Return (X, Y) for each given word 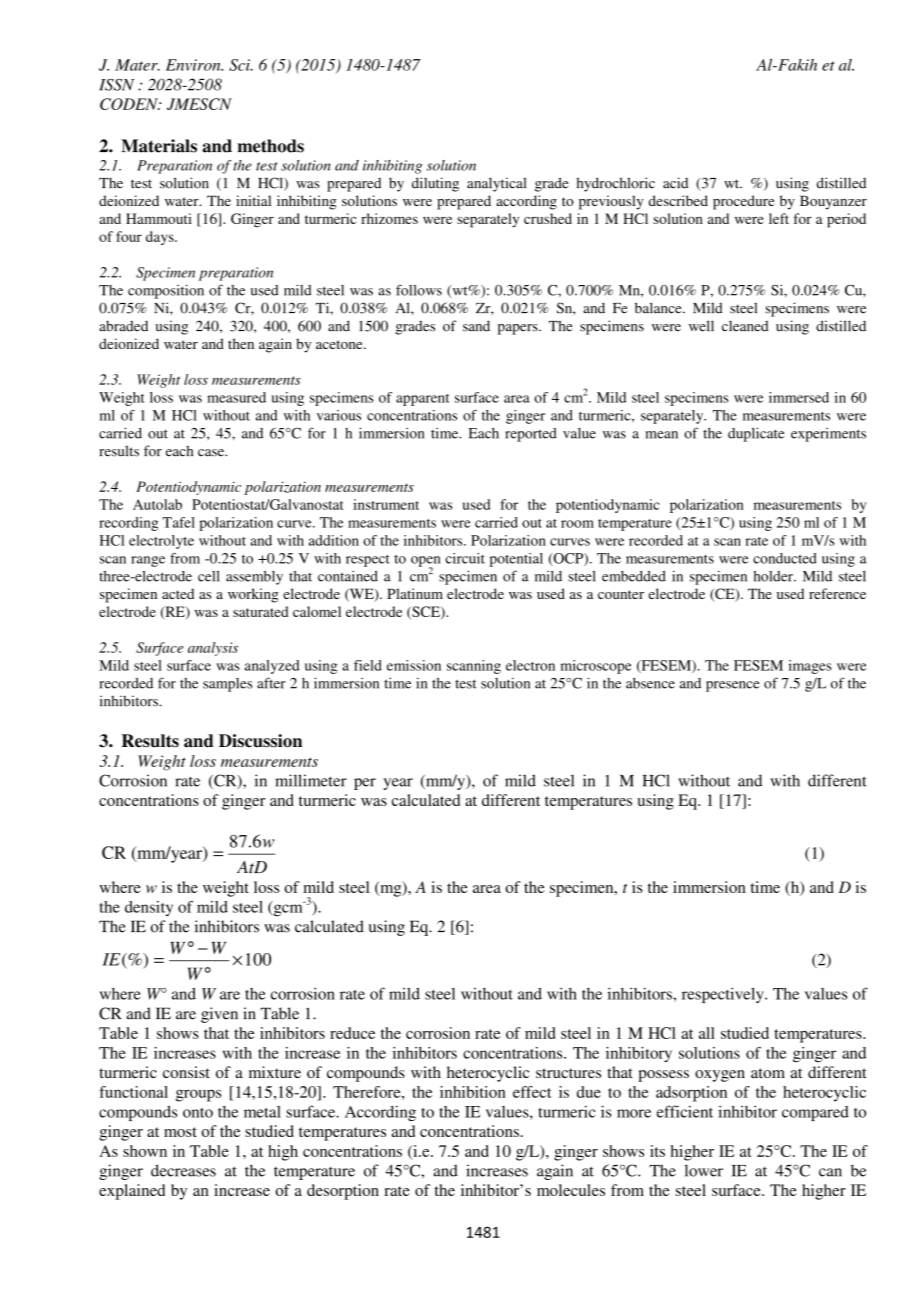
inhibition (473, 1092)
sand (476, 326)
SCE (426, 612)
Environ (194, 65)
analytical (496, 184)
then (241, 343)
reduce (352, 1033)
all (707, 1033)
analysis (213, 649)
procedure (743, 202)
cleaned (745, 326)
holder (774, 576)
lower (704, 1170)
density (149, 908)
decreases (183, 1170)
